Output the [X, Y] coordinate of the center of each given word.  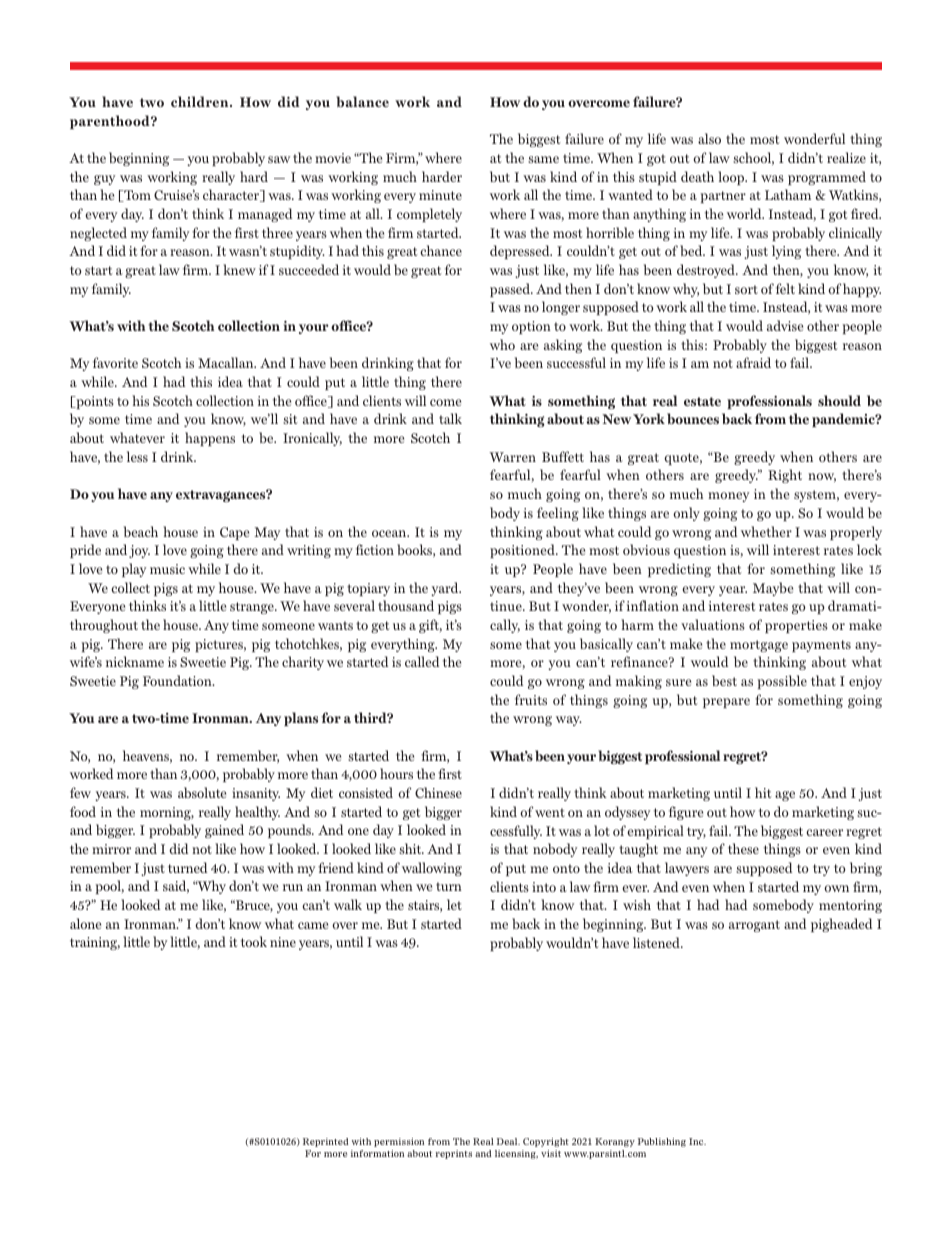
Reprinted [326, 1142]
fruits [531, 699]
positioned [523, 551]
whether [766, 531]
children [201, 101]
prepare [726, 703]
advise [785, 325]
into [544, 887]
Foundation [178, 680]
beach [141, 531]
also [709, 138]
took [254, 941]
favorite [115, 362]
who [502, 344]
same [543, 159]
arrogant [754, 926]
